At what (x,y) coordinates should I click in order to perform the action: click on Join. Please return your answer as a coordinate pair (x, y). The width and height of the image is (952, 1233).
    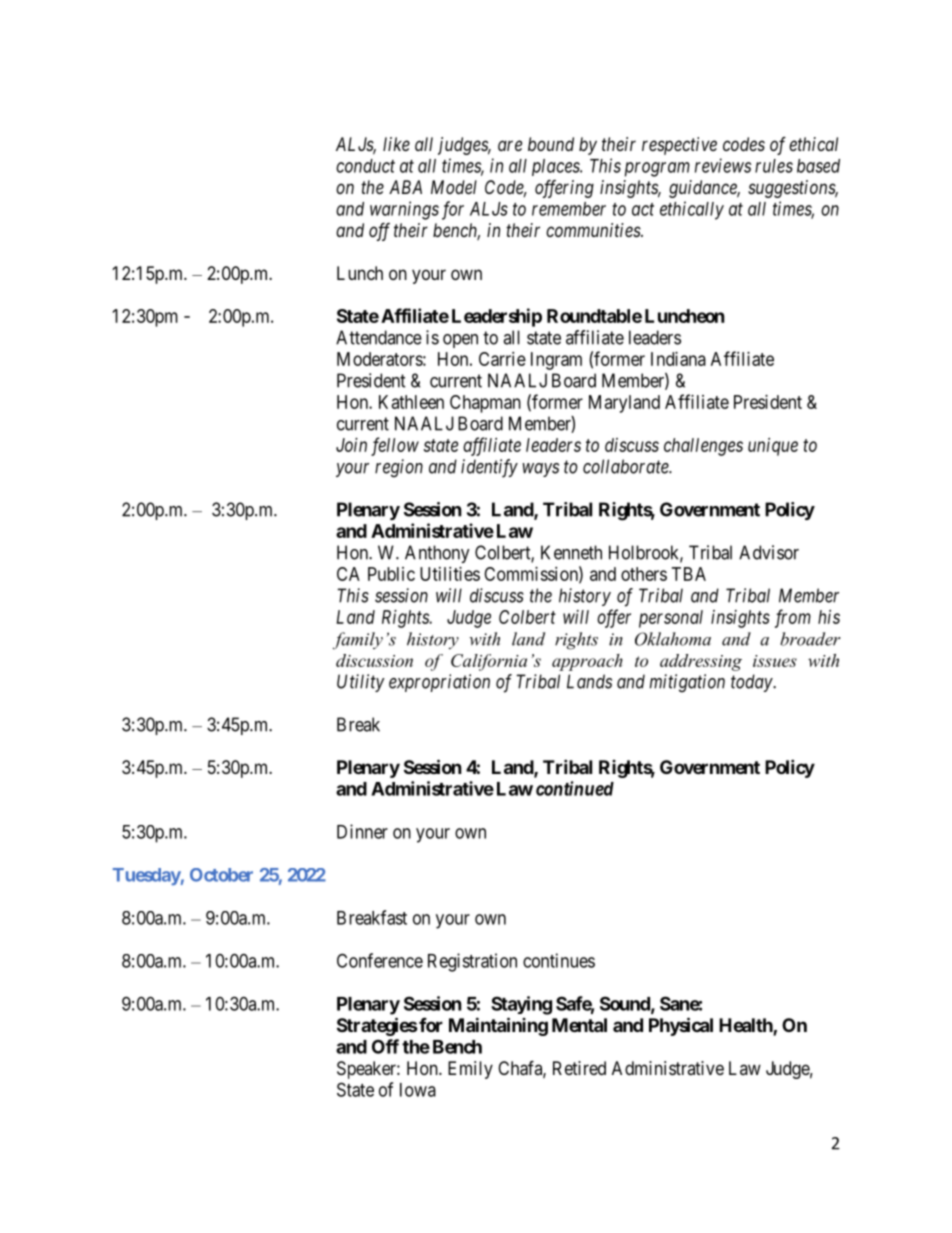
    Looking at the image, I should click on (351, 445).
